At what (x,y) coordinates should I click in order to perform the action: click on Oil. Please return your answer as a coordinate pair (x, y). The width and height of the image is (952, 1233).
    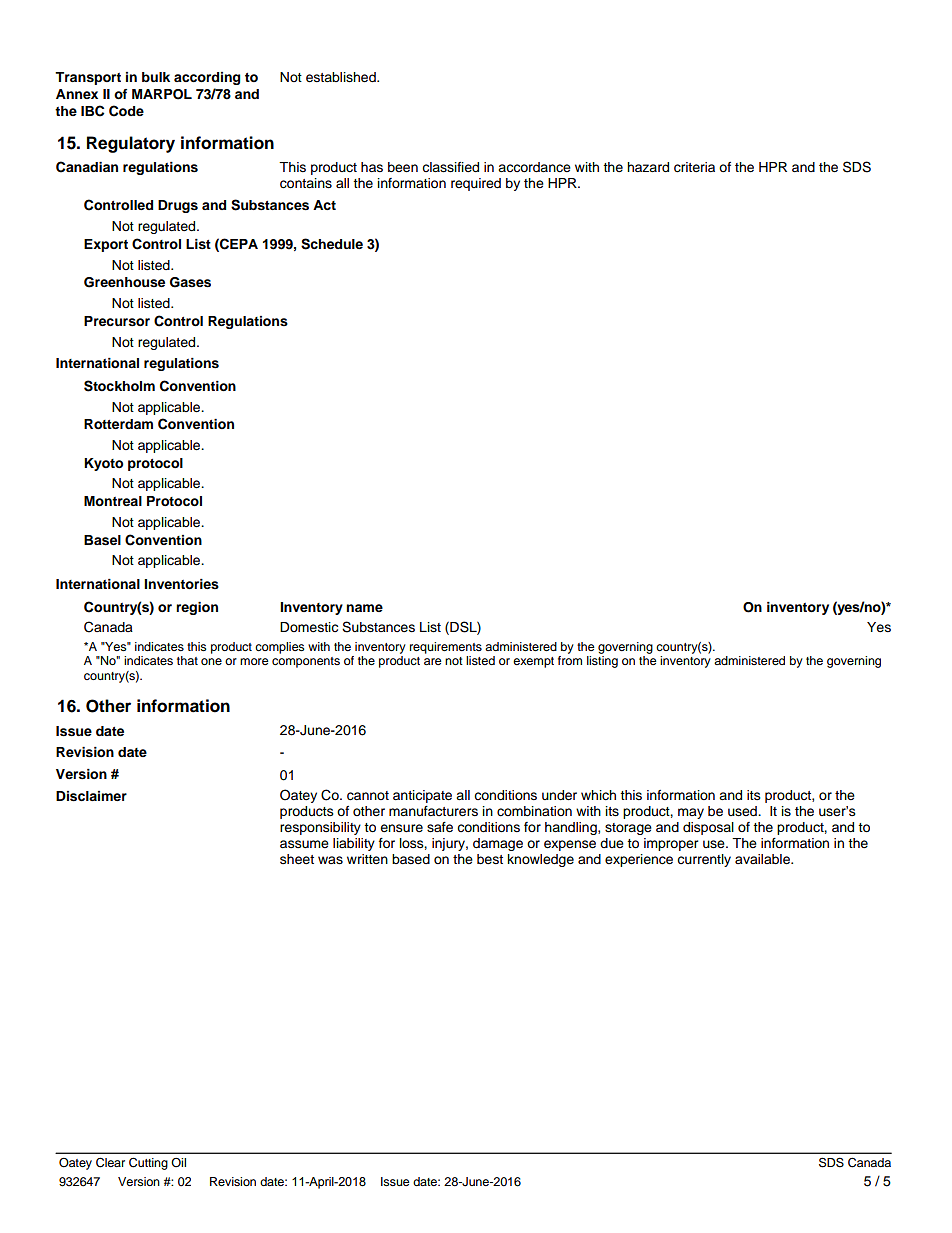
    Looking at the image, I should click on (178, 1162).
